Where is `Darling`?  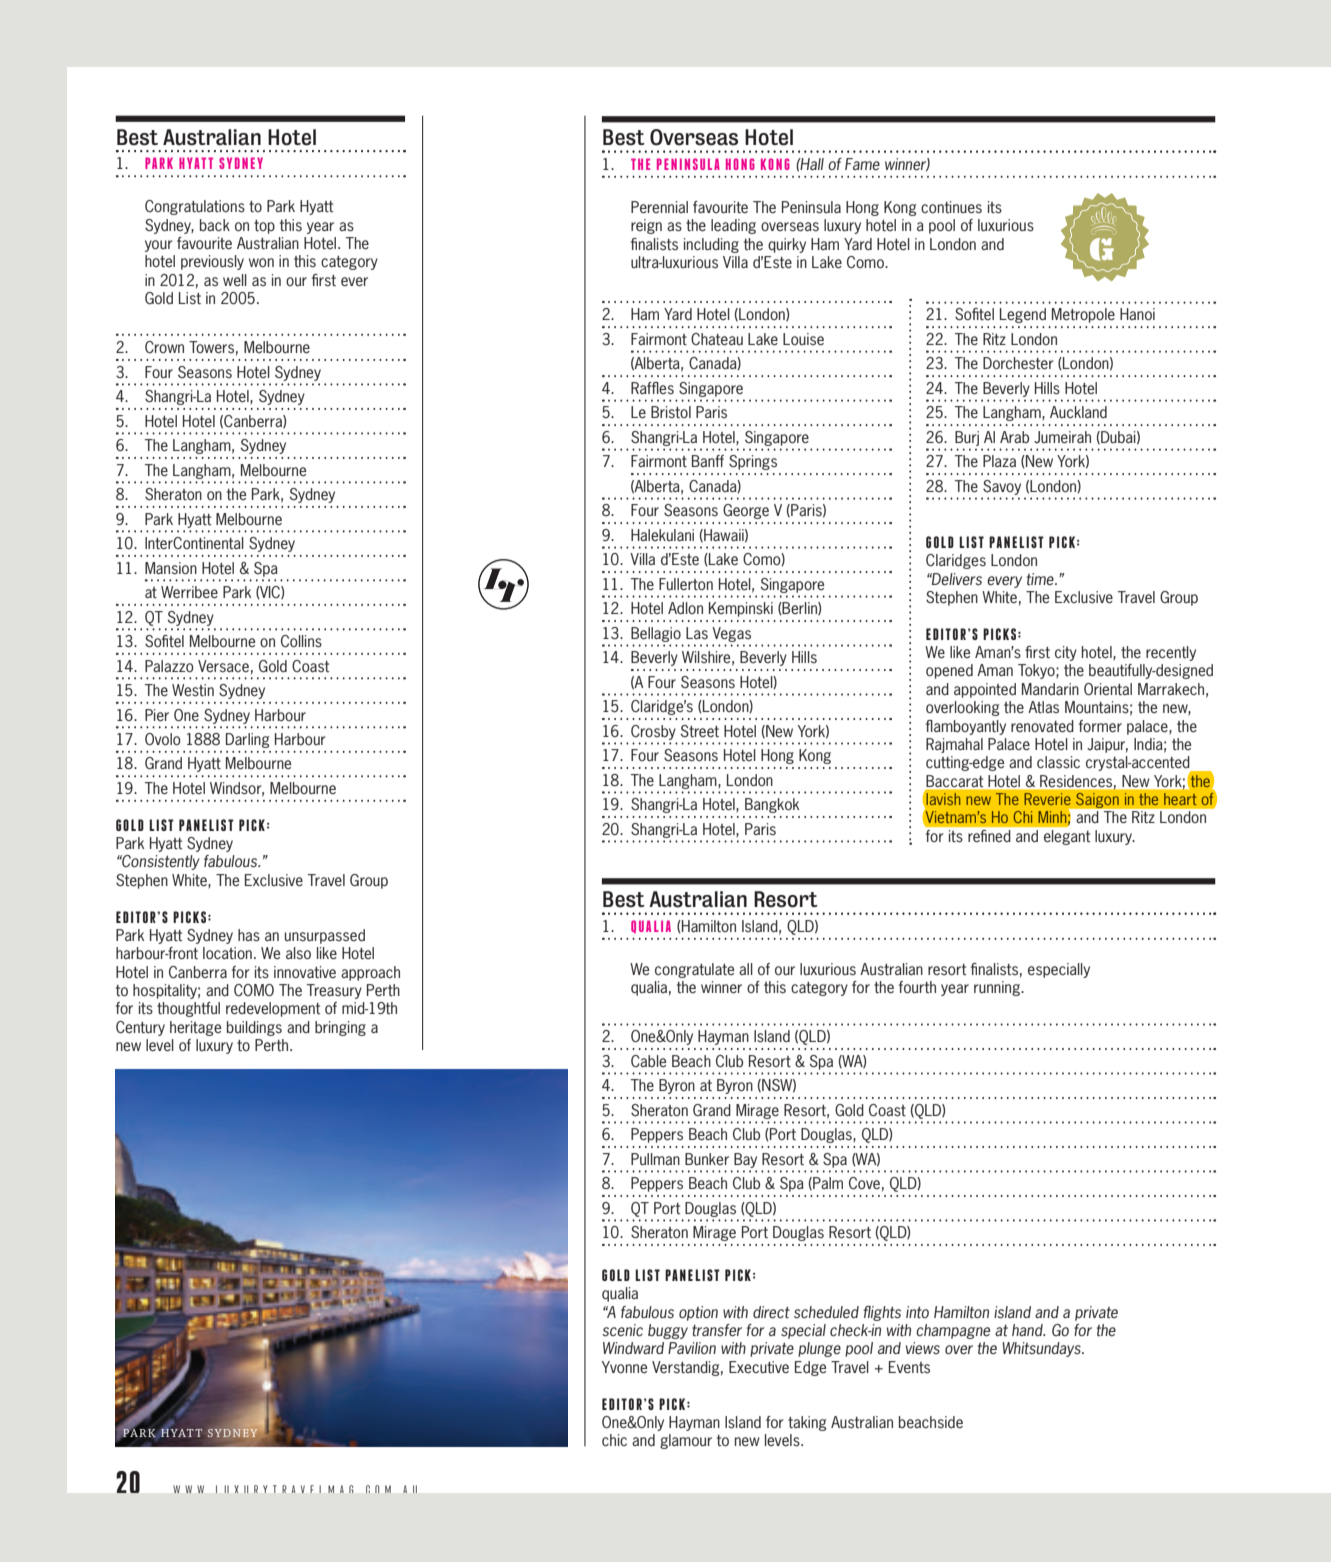 Darling is located at coordinates (247, 740).
